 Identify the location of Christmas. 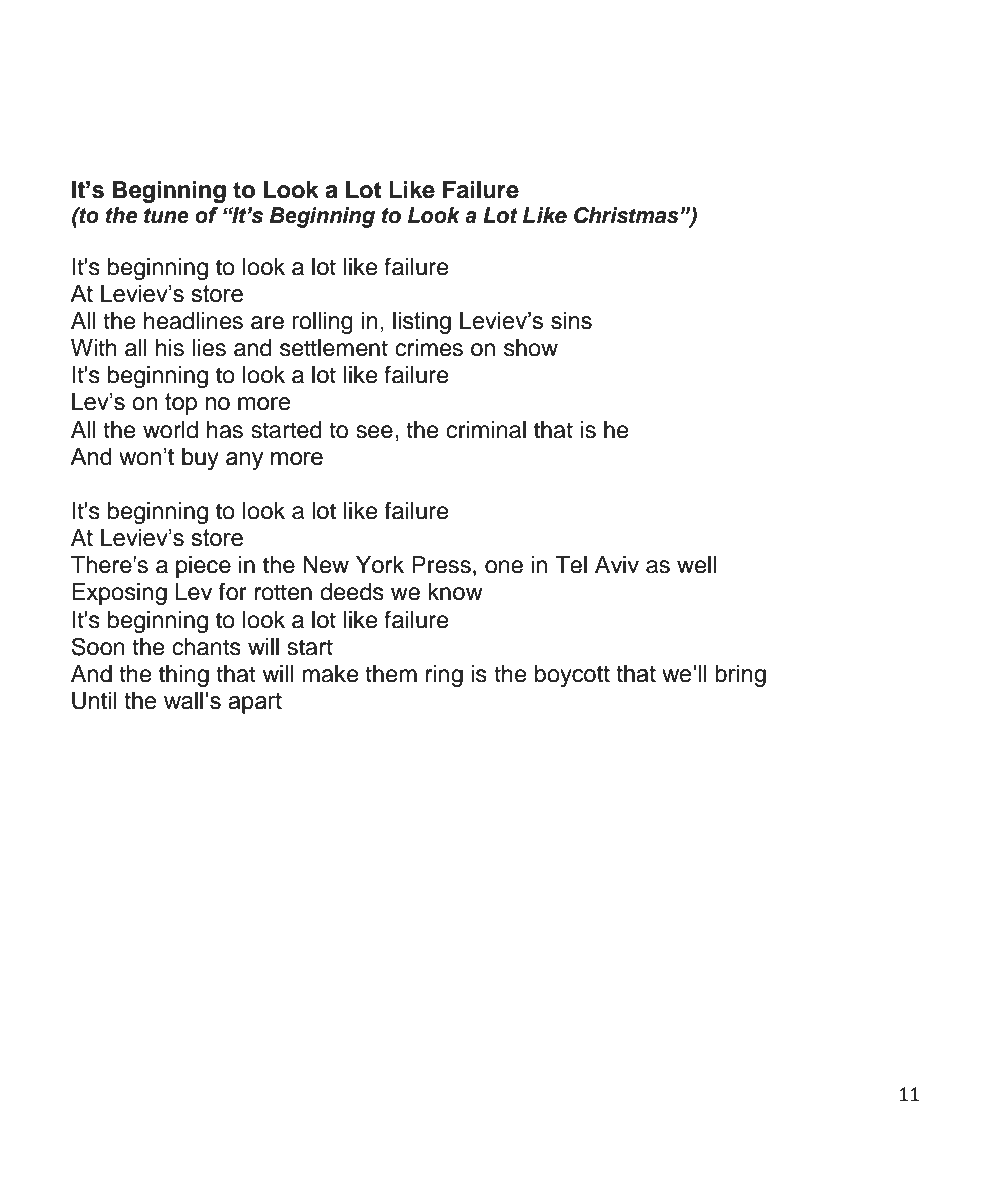
(627, 215).
